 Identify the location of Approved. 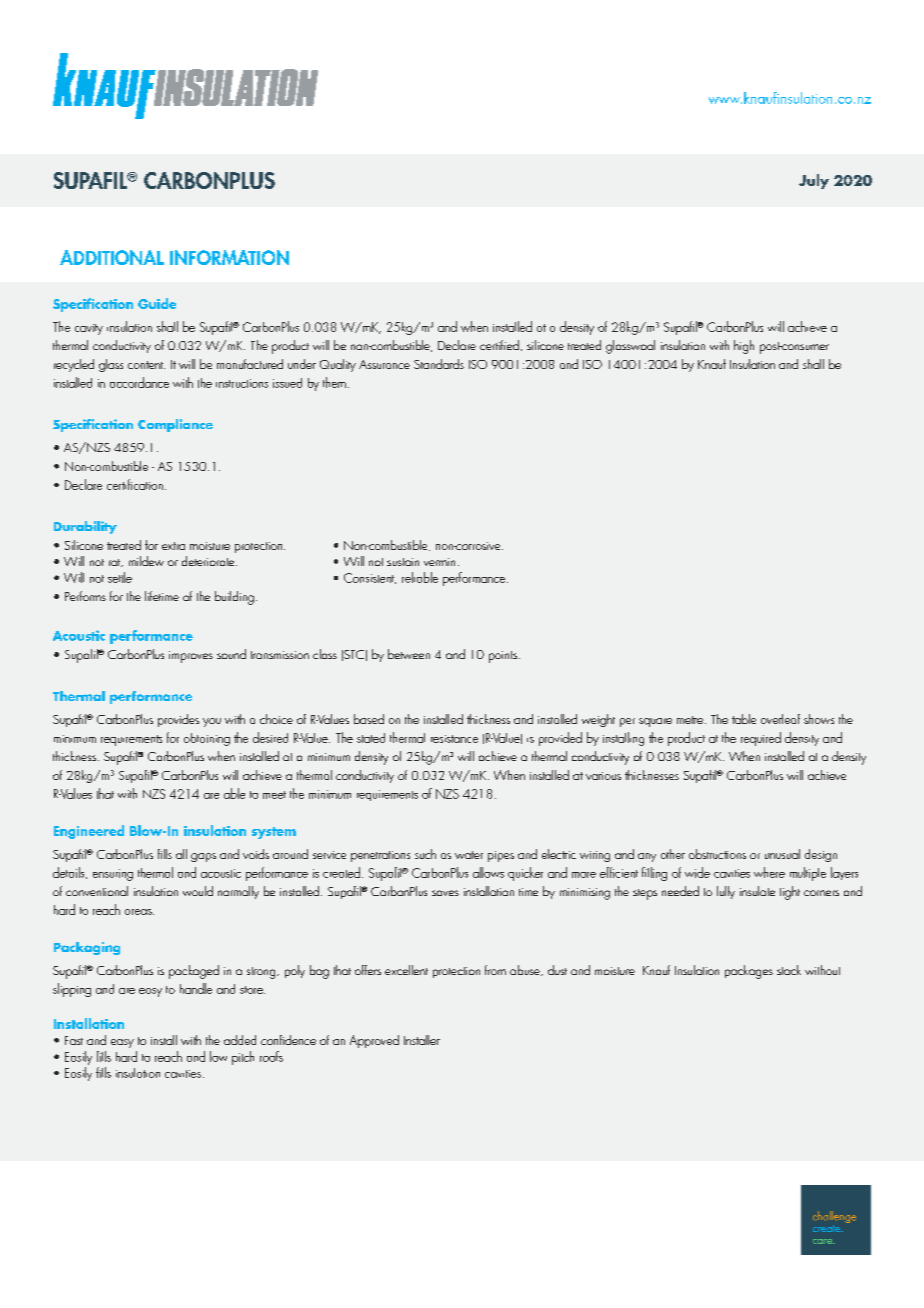
(374, 1041).
